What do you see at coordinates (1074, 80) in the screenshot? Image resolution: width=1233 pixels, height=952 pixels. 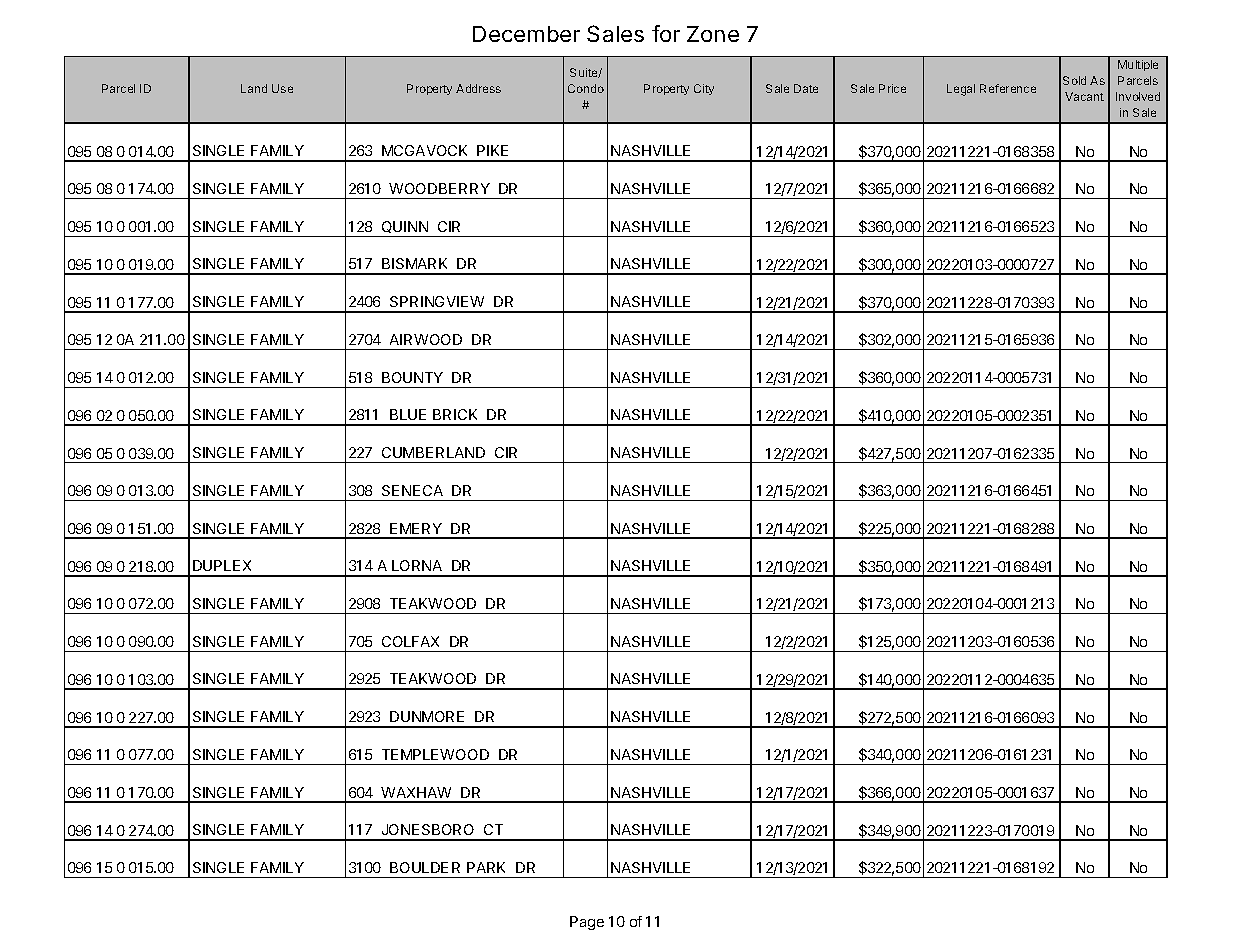 I see `Sold` at bounding box center [1074, 80].
